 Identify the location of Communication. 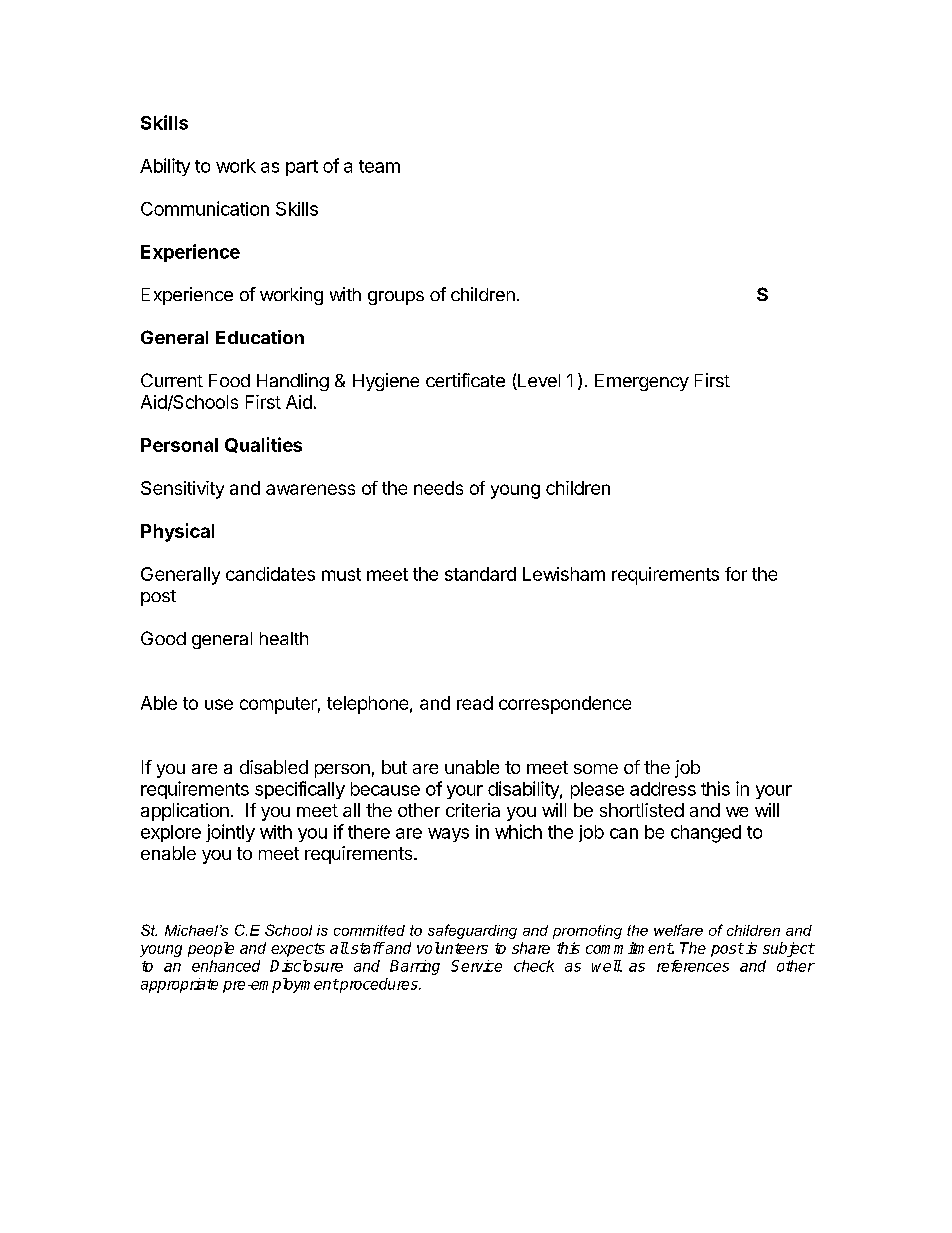
(205, 208).
